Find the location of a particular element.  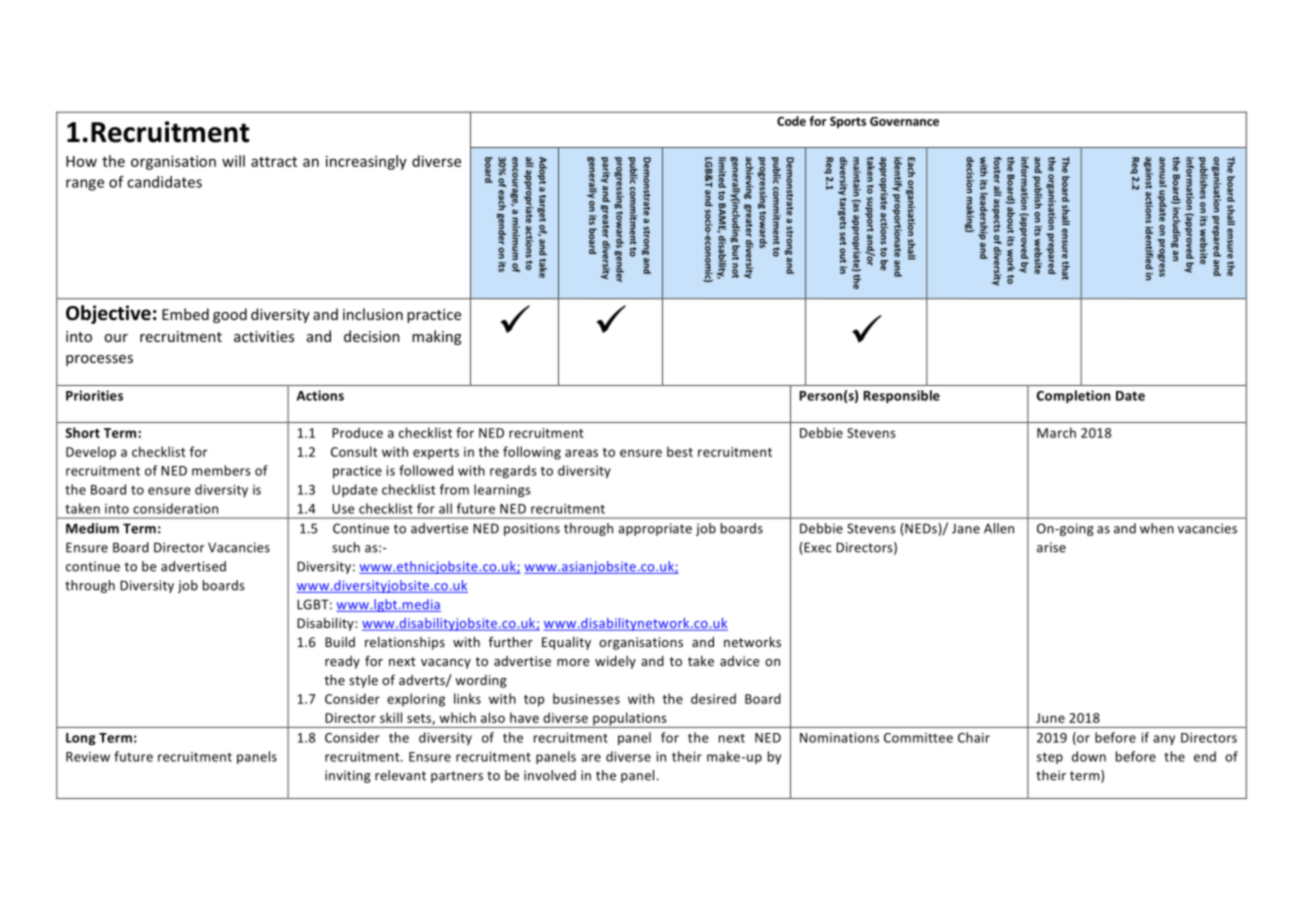

Completion is located at coordinates (1073, 396).
